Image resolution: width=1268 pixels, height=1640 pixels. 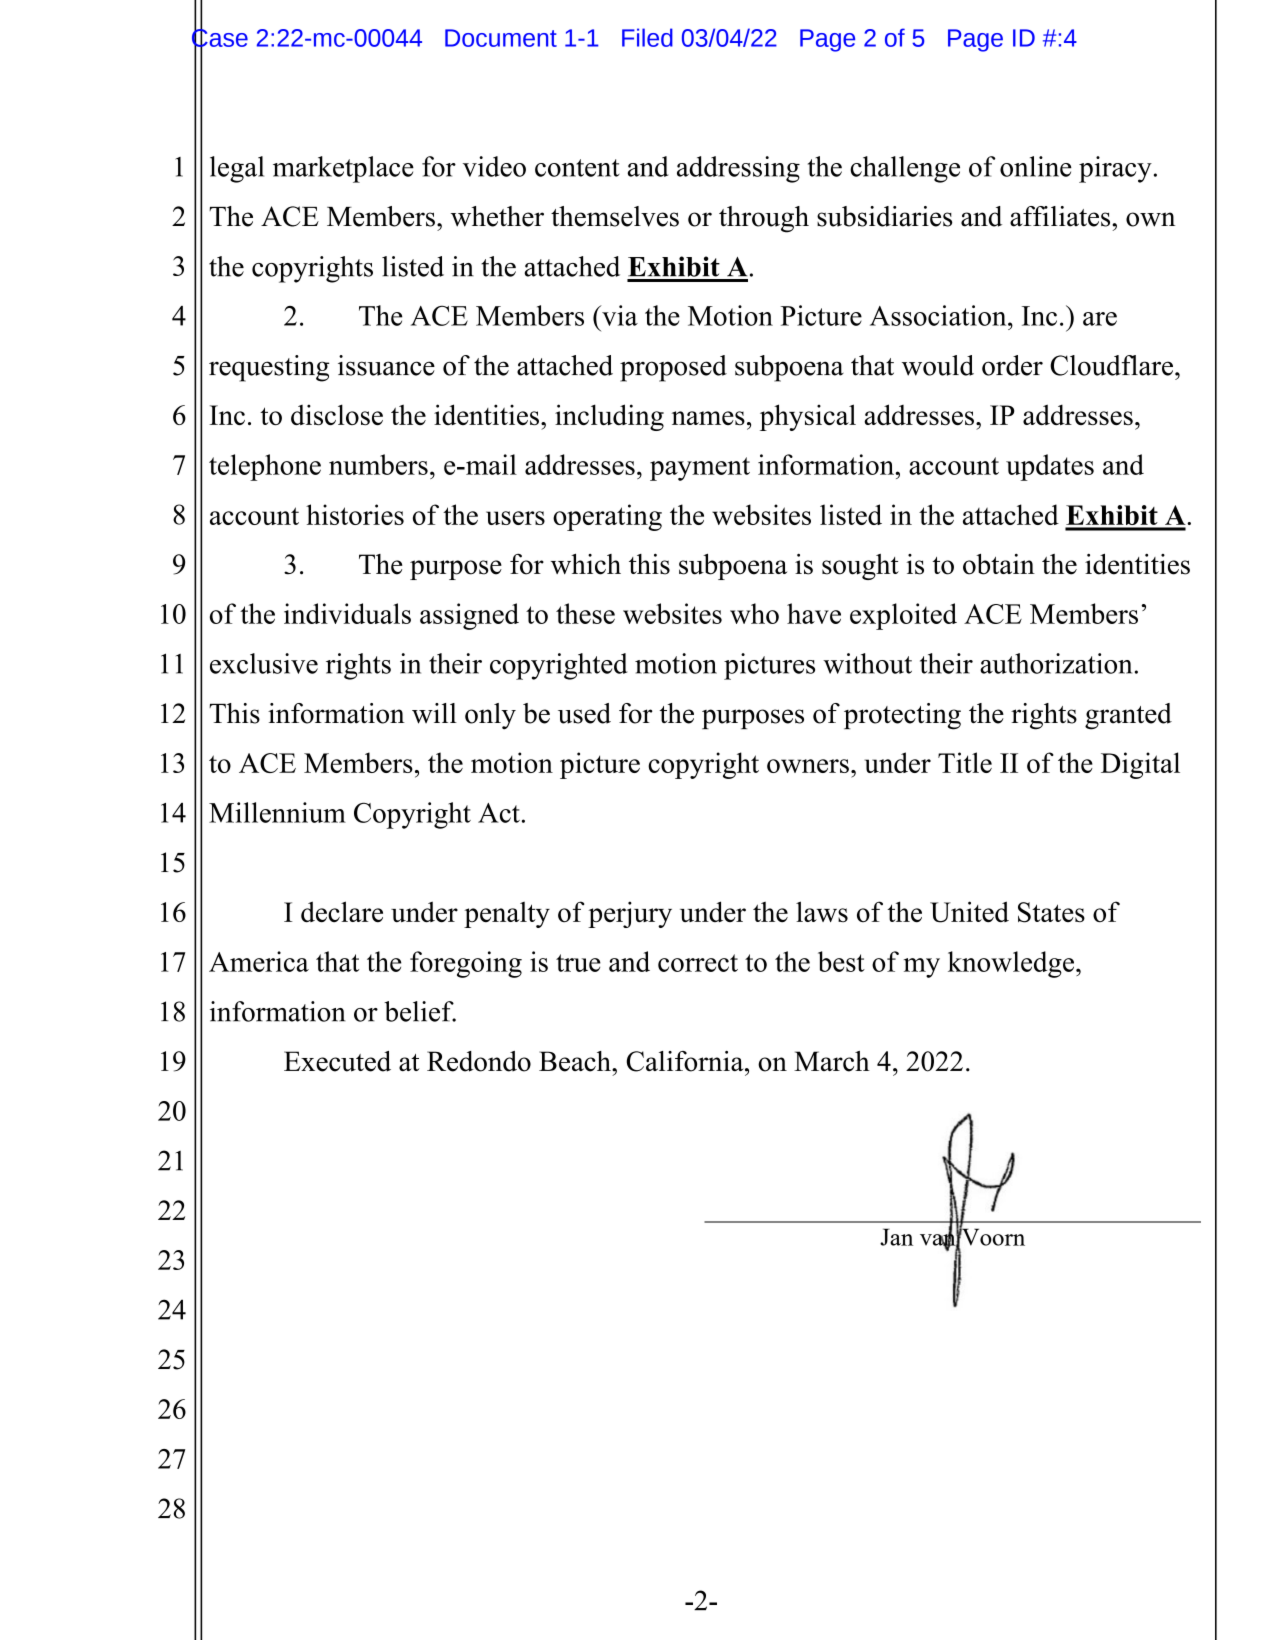 I want to click on Case, so click(x=220, y=38).
